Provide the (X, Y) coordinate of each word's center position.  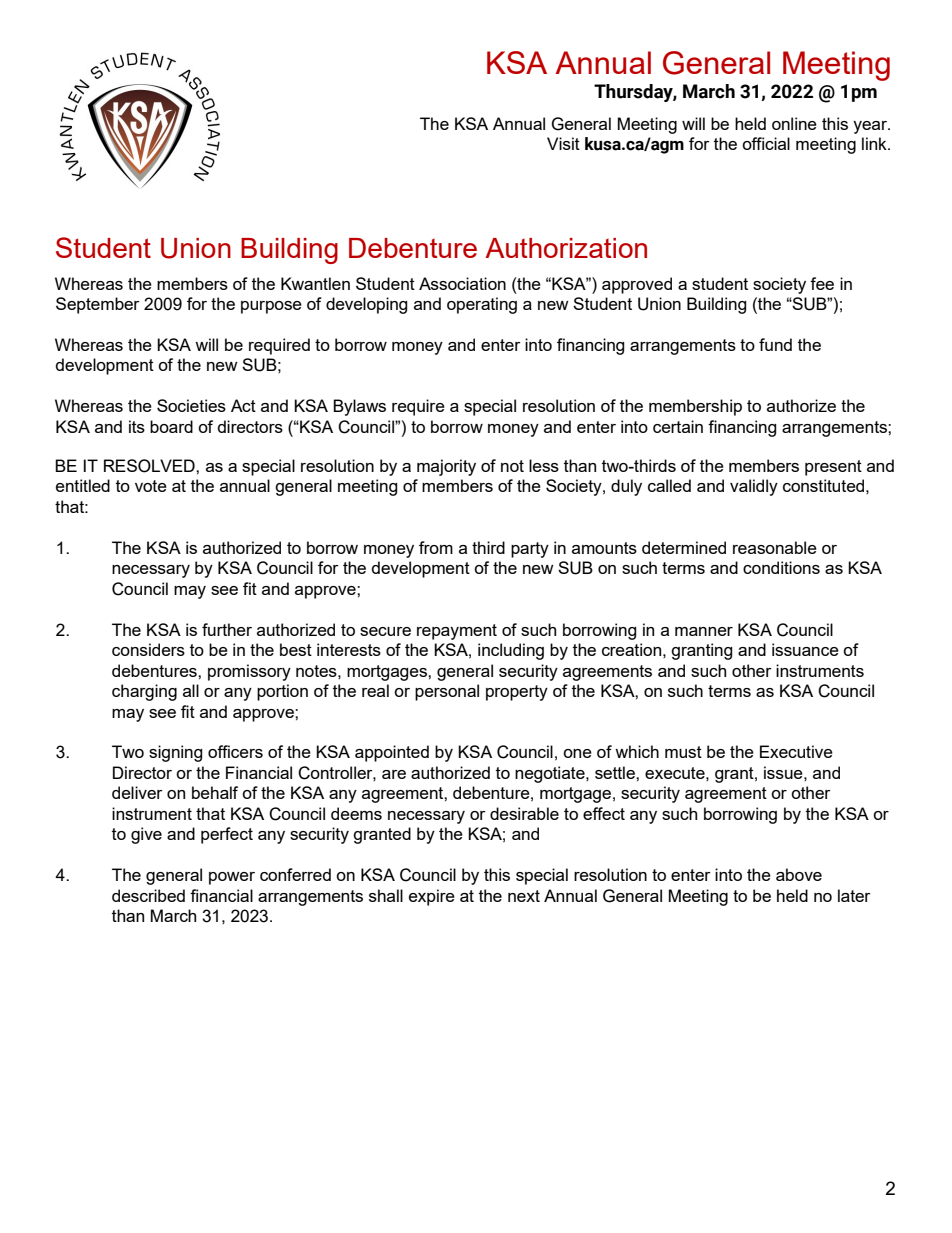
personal (447, 692)
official (766, 143)
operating (482, 305)
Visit (563, 143)
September (98, 305)
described (148, 895)
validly (754, 487)
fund (775, 344)
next (524, 896)
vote (151, 486)
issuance (805, 649)
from (436, 547)
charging (144, 692)
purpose (271, 307)
